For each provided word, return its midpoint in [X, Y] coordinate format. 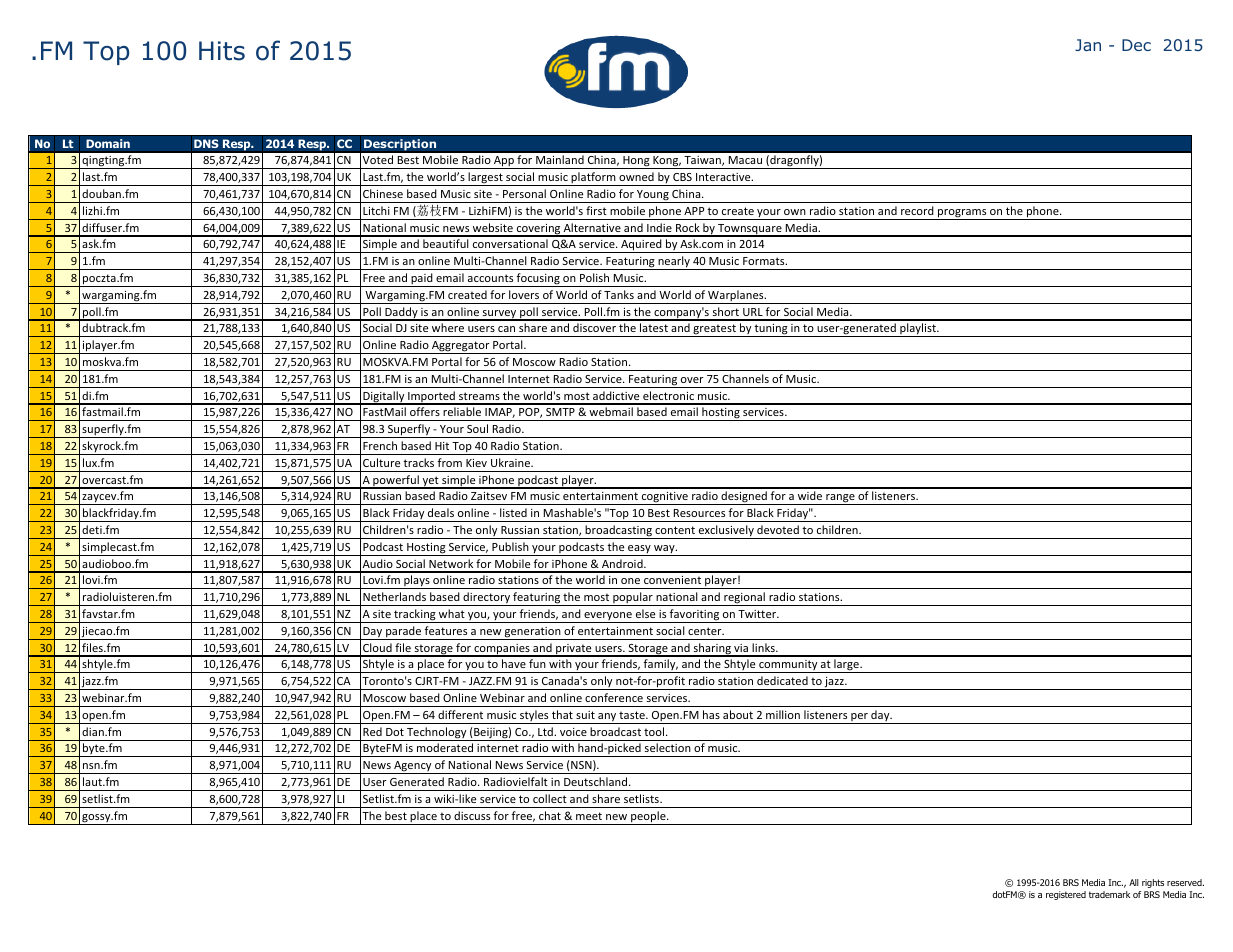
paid [422, 280]
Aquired [641, 246]
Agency [413, 767]
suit [585, 715]
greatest [714, 330]
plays [417, 582]
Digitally [384, 398]
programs [962, 214]
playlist [918, 330]
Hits [222, 51]
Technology [437, 734]
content [675, 530]
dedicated [782, 680]
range [840, 499]
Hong [636, 162]
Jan [1088, 45]
